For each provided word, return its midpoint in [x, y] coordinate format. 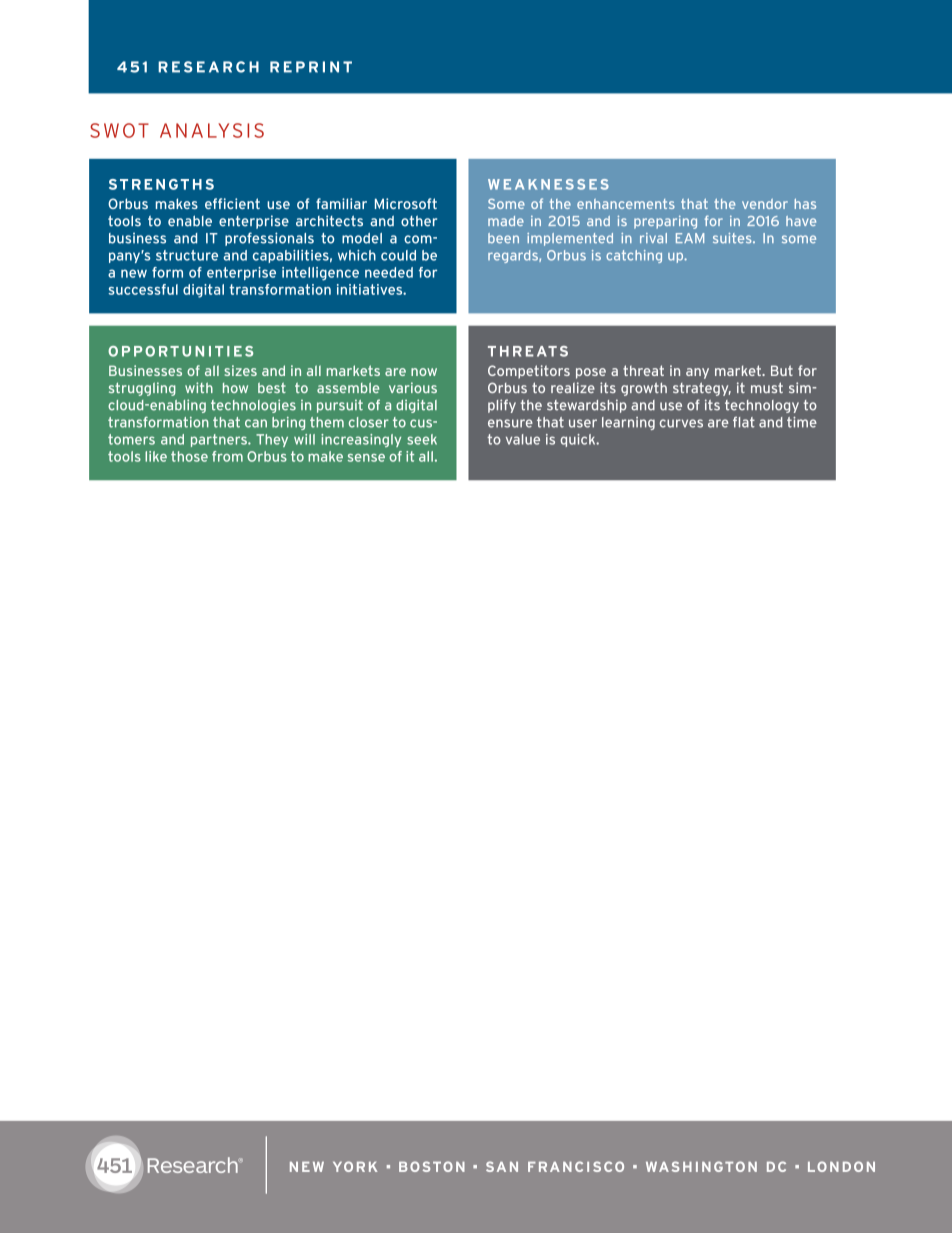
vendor [765, 204]
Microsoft [406, 203]
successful [143, 289]
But [782, 370]
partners [220, 440]
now [424, 372]
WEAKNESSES [548, 184]
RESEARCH [208, 67]
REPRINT [311, 67]
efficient [232, 203]
